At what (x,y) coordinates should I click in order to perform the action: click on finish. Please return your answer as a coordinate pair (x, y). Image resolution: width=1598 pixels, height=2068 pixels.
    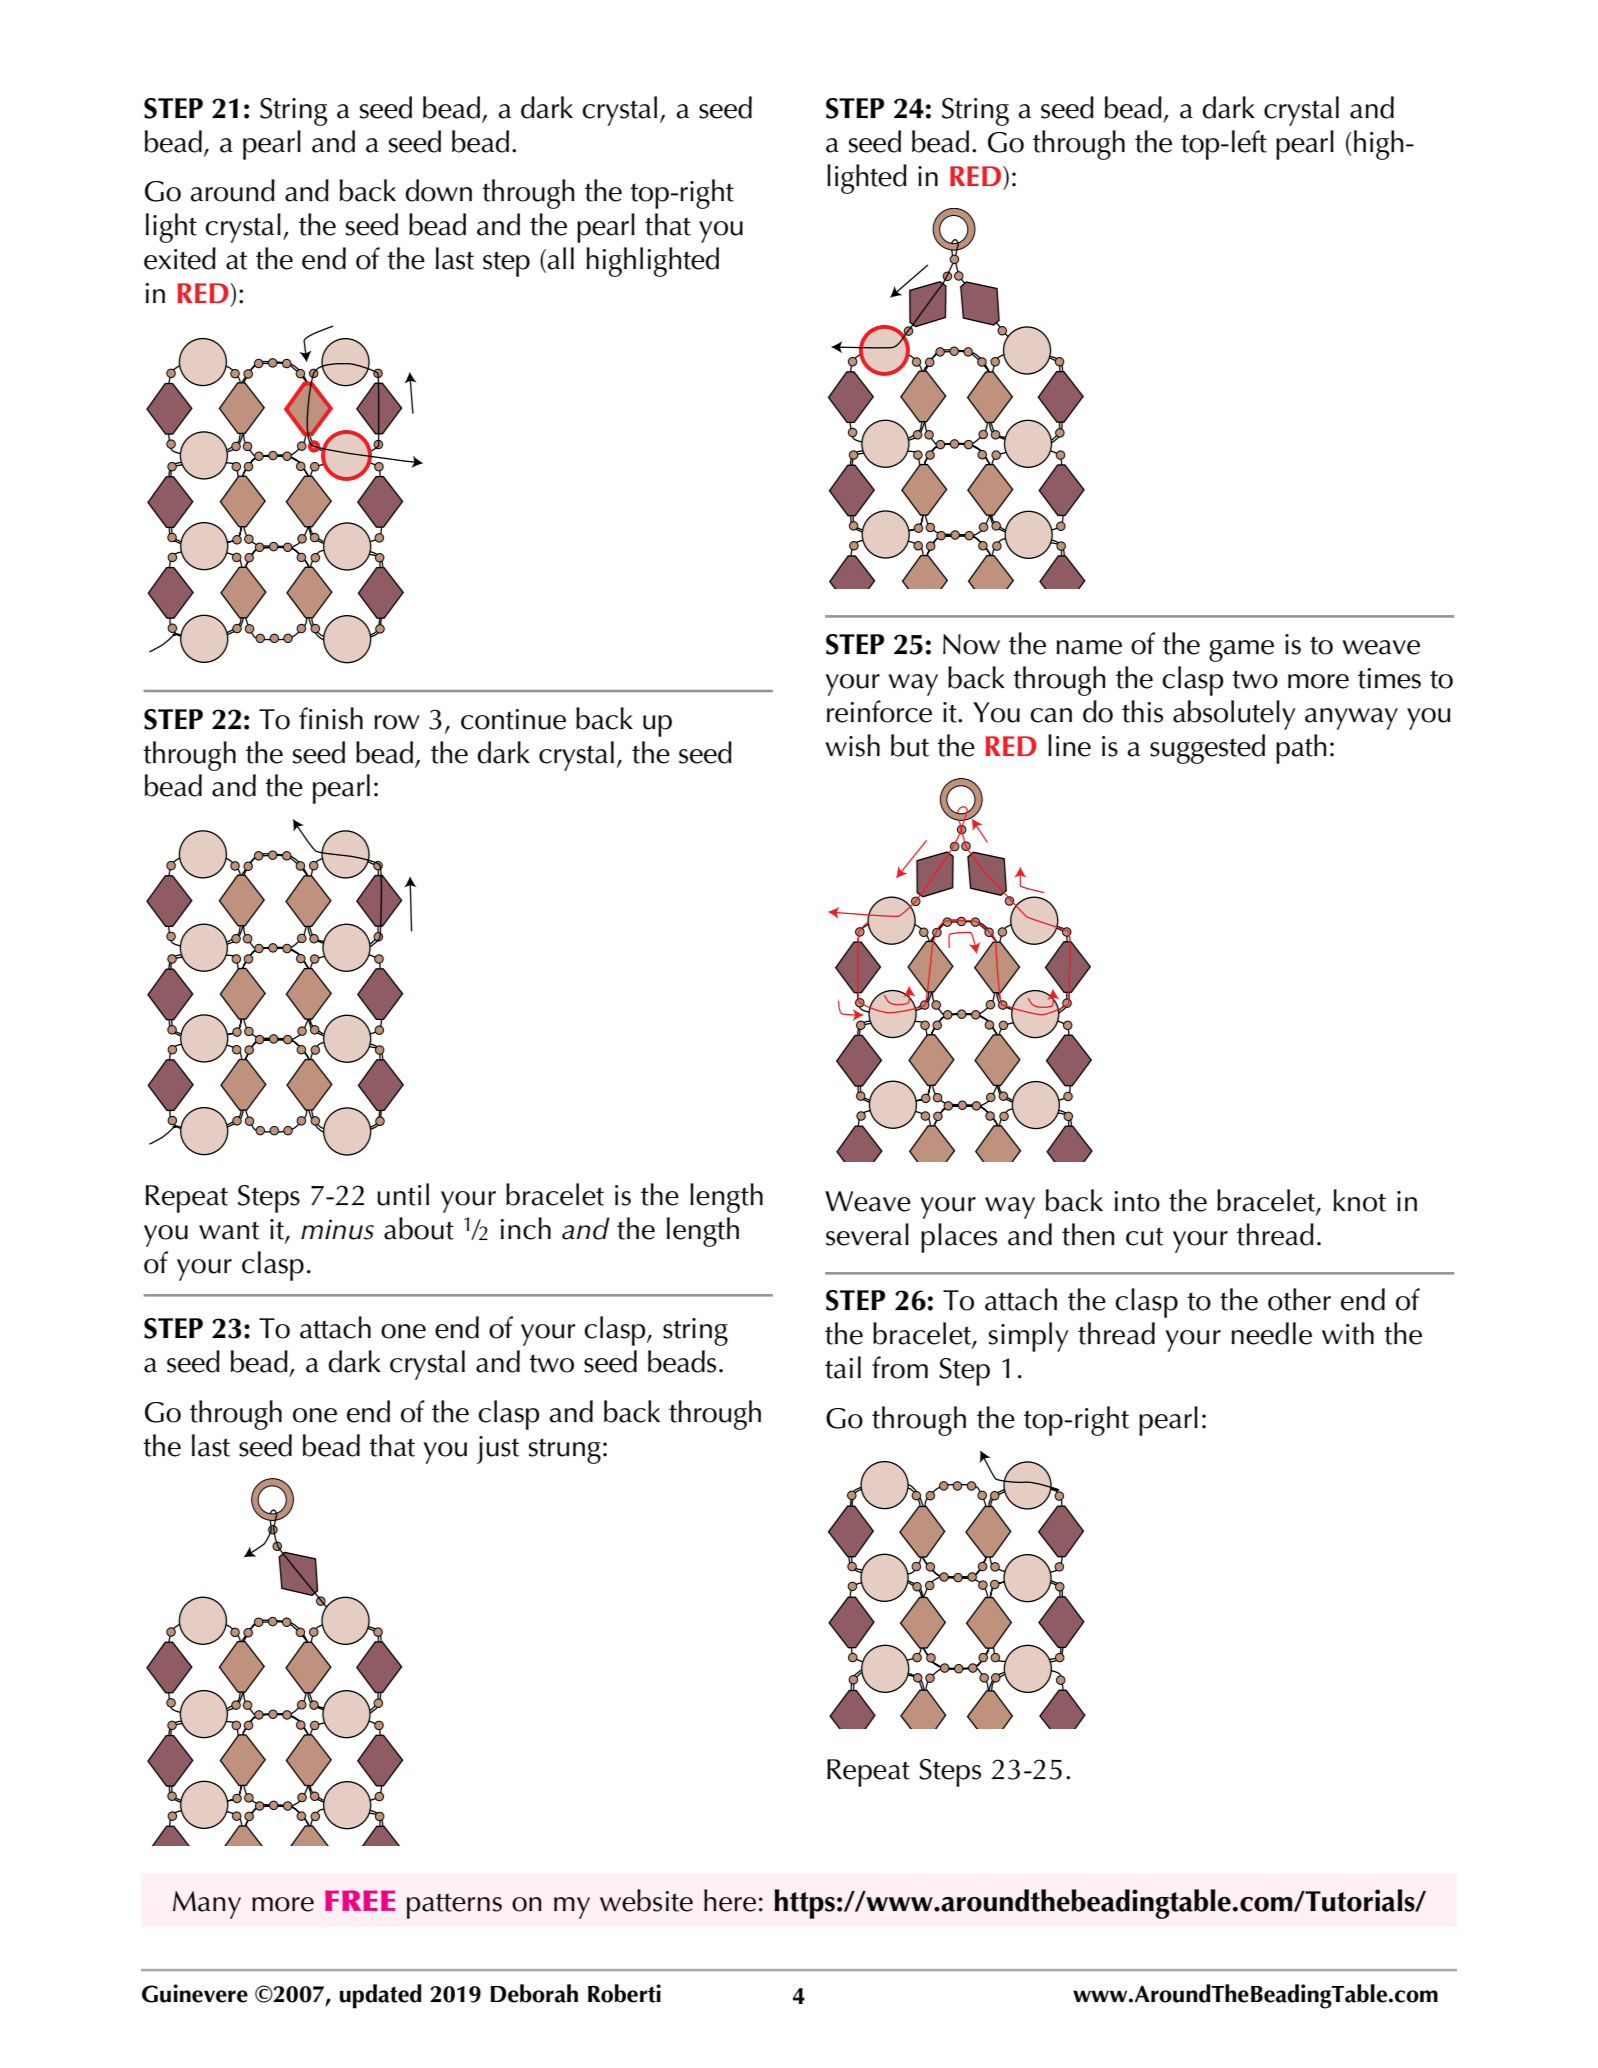
    Looking at the image, I should click on (331, 718).
